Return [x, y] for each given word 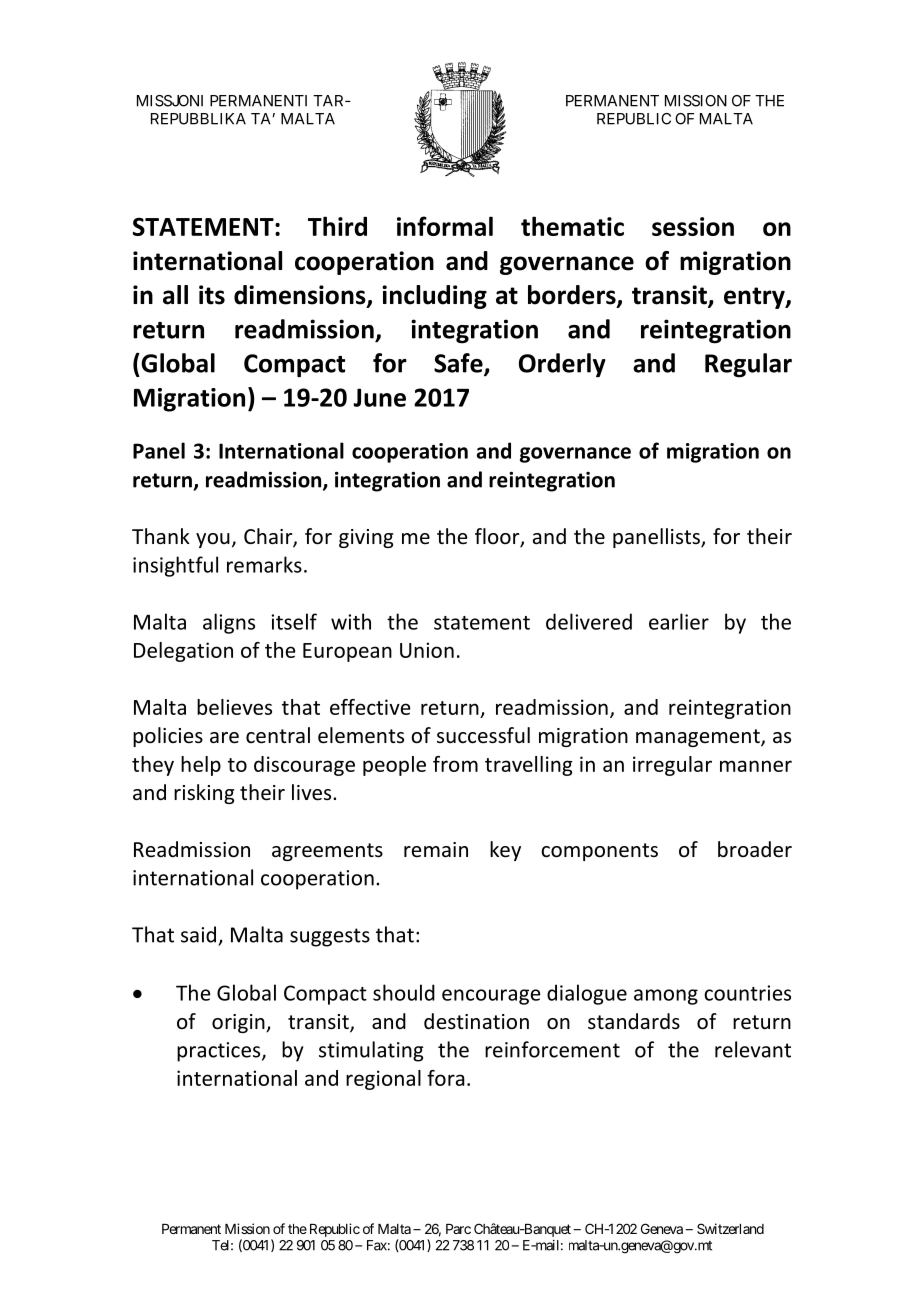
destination [476, 1021]
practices [220, 1052]
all [175, 295]
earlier [679, 621]
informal [445, 226]
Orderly [562, 365]
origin [239, 1023]
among [666, 997]
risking [204, 794]
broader [755, 849]
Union [427, 650]
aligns [229, 623]
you [213, 540]
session [693, 226]
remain [436, 849]
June [379, 397]
